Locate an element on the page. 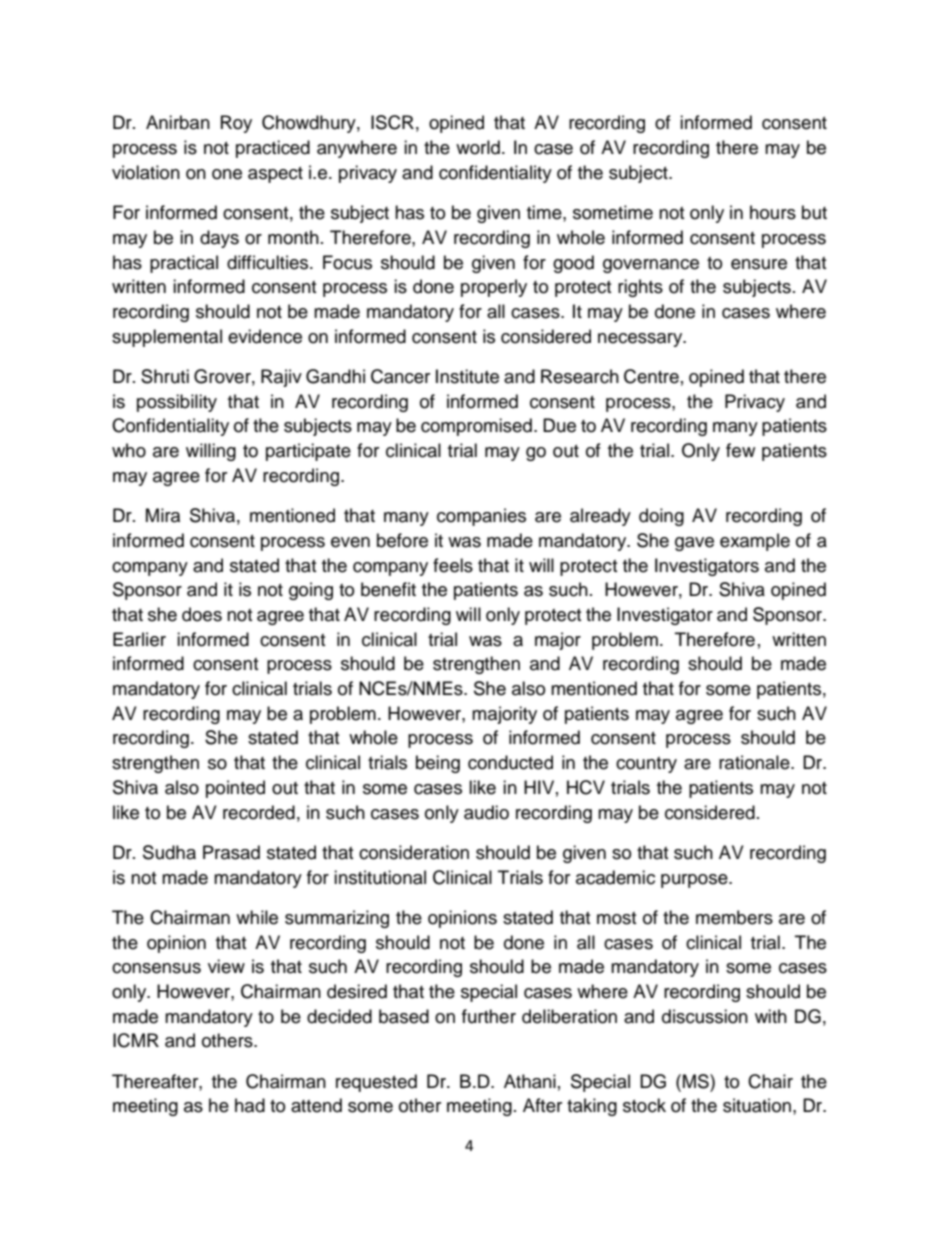  hours is located at coordinates (773, 212).
